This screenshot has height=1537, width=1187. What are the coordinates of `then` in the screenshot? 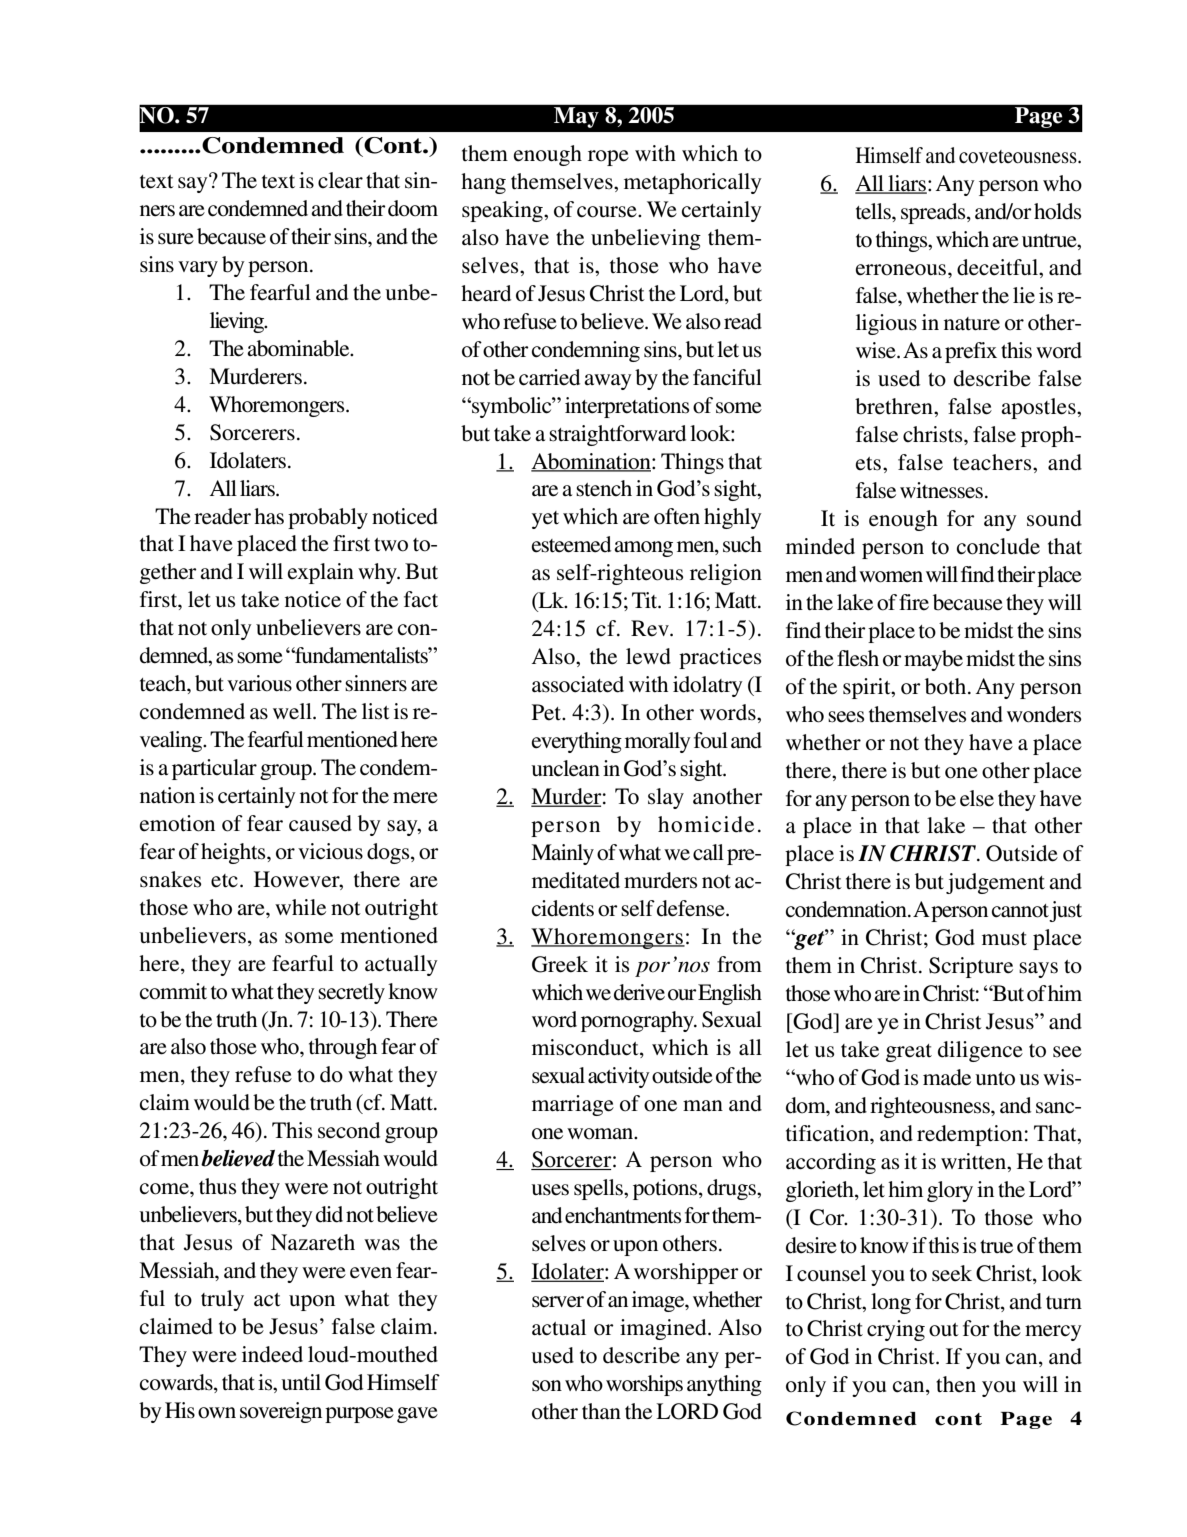 It's located at (956, 1384).
